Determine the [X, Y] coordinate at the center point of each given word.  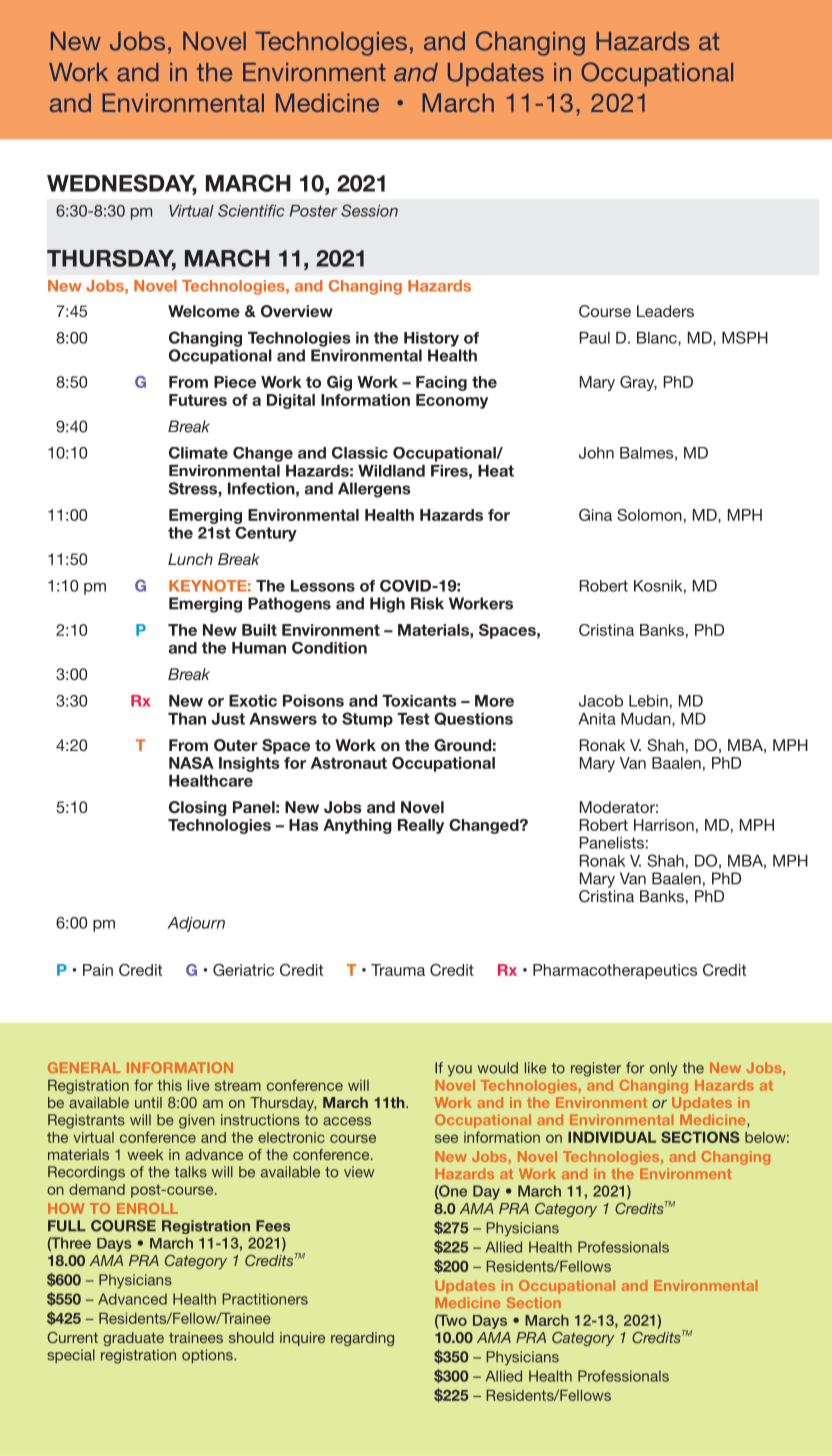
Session [369, 210]
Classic [360, 453]
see [446, 1138]
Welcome [204, 311]
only [664, 1069]
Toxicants [419, 701]
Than [187, 719]
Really [421, 826]
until [148, 1102]
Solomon [649, 515]
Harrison [664, 825]
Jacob [601, 701]
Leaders [665, 311]
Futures [198, 400]
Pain [98, 970]
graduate [133, 1339]
